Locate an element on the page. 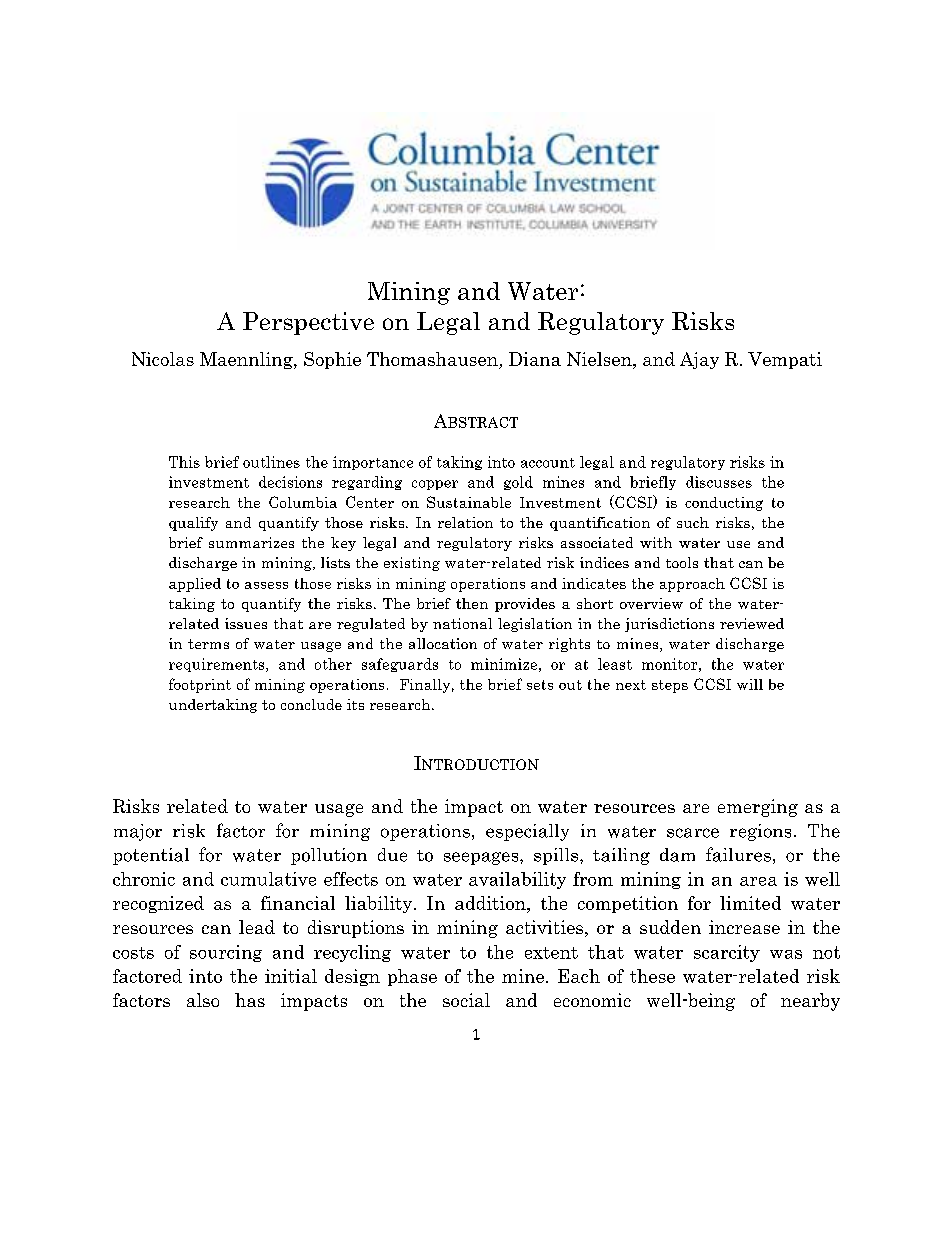  also is located at coordinates (203, 1000).
